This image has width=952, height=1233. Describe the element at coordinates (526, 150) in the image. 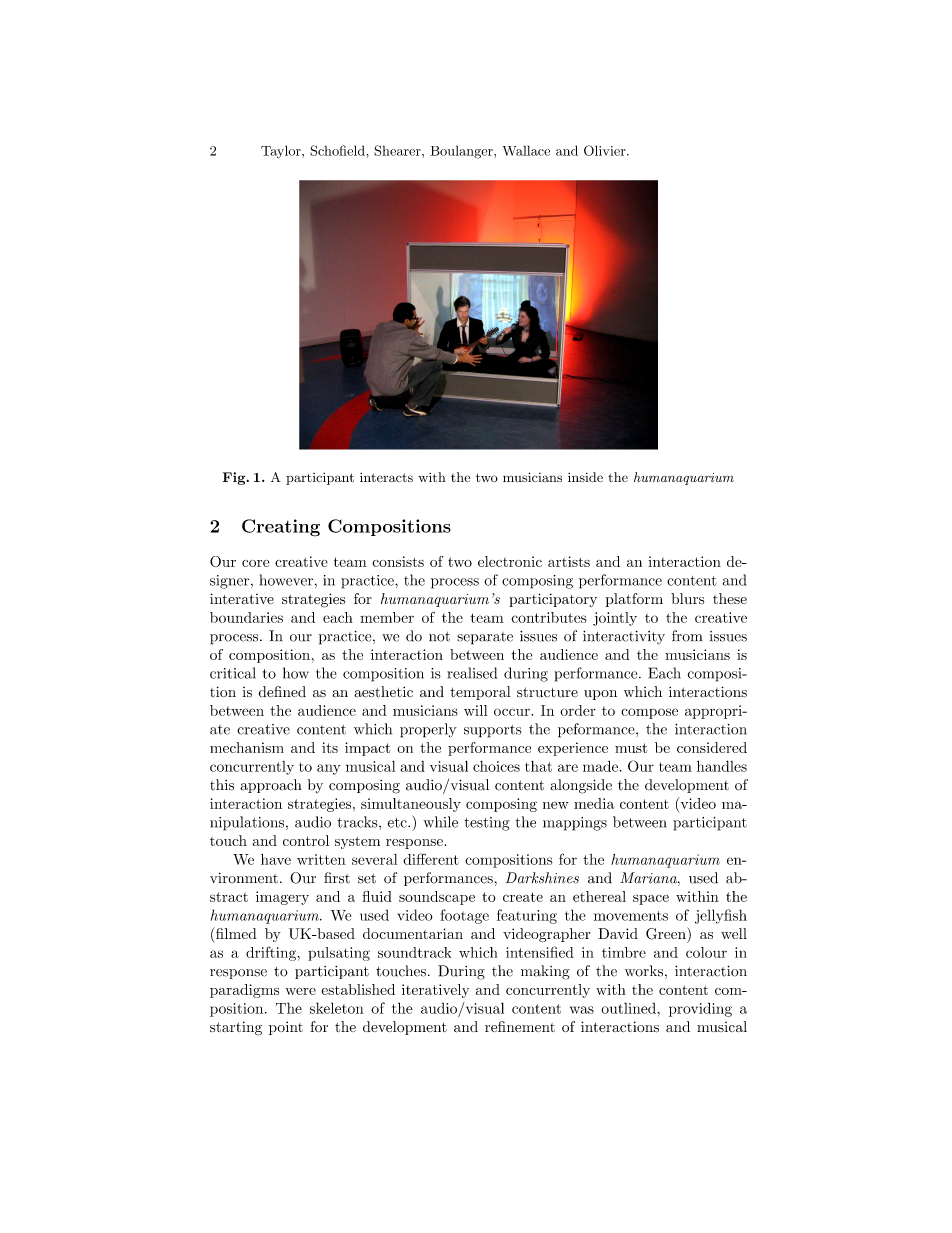

I see `Wallace` at that location.
